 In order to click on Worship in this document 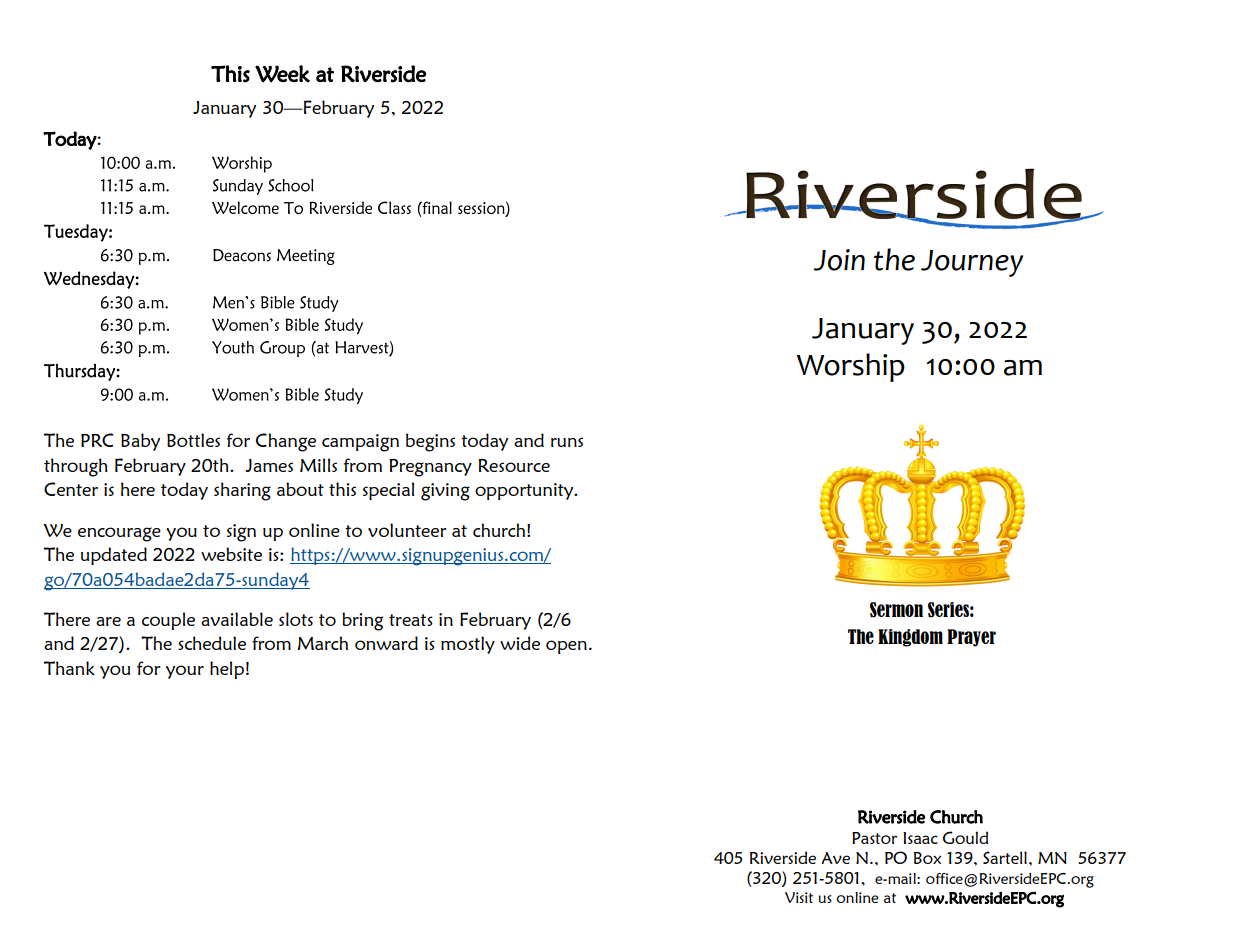, I will do `click(851, 367)`.
